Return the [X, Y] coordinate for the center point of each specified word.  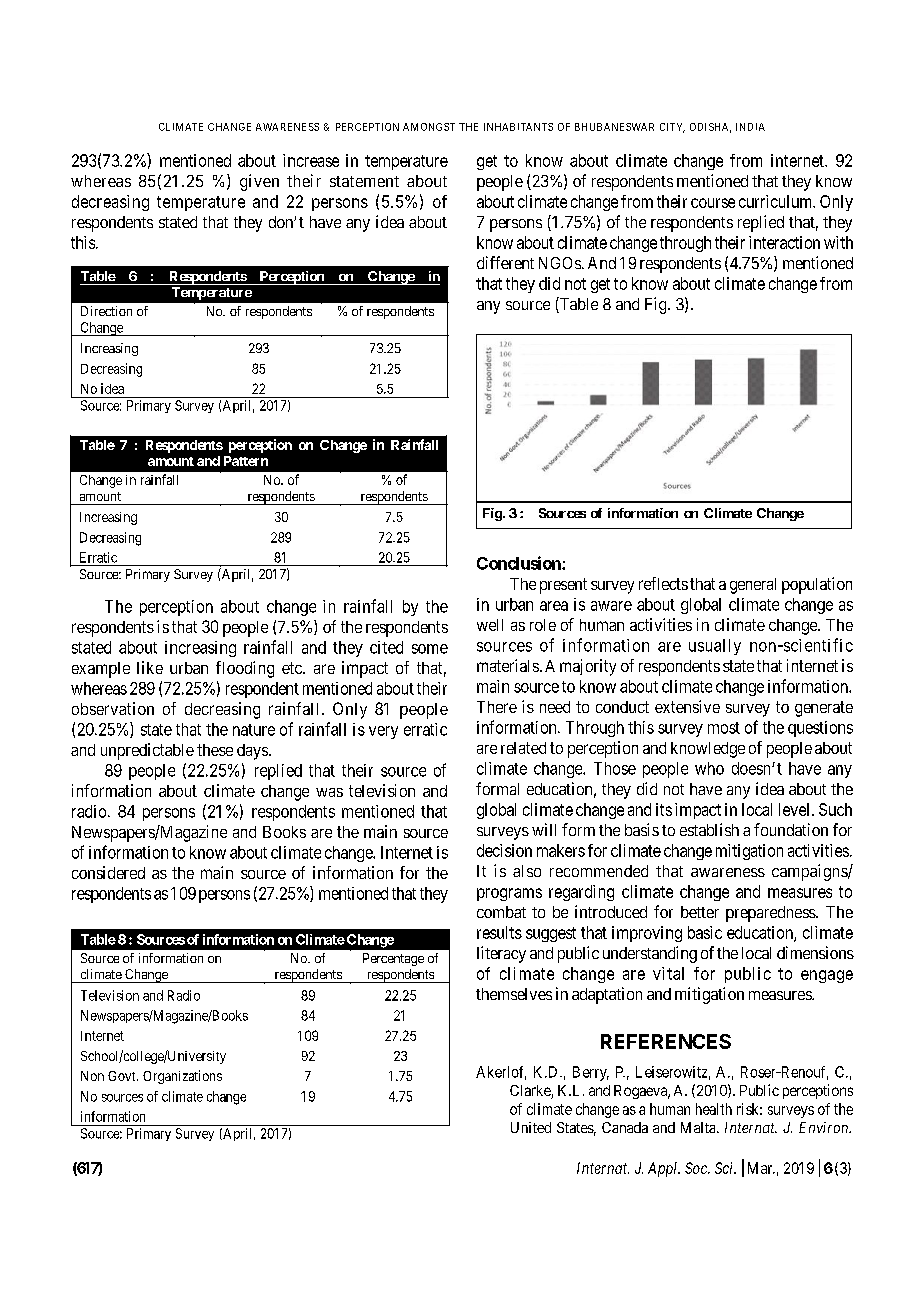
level [796, 809]
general [753, 586]
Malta [699, 1127]
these [215, 750]
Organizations [182, 1077]
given [259, 182]
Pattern [246, 461]
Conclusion [520, 563]
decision [504, 850]
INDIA [750, 127]
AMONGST [429, 127]
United [531, 1127]
